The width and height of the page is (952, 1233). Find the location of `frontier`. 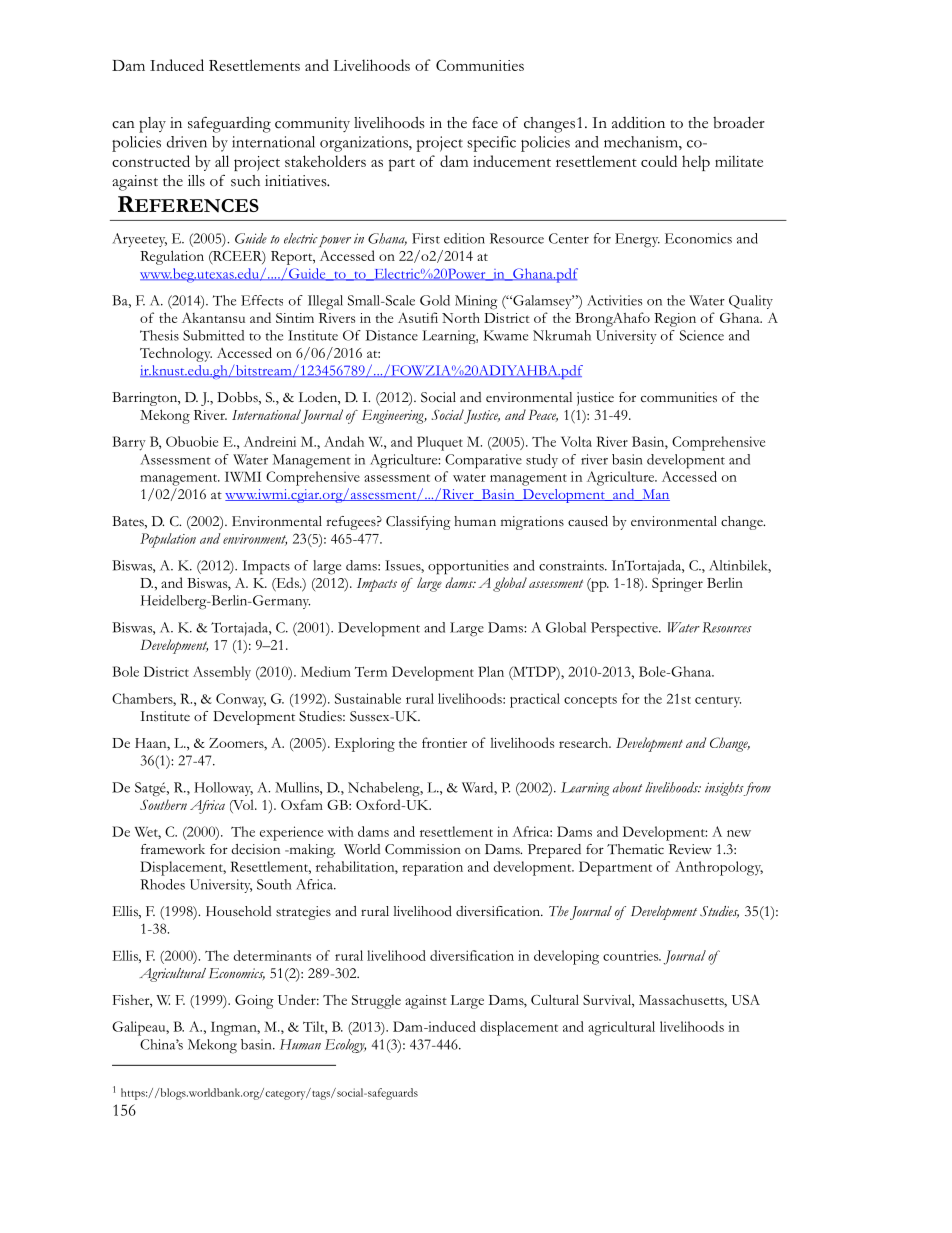

frontier is located at coordinates (444, 742).
